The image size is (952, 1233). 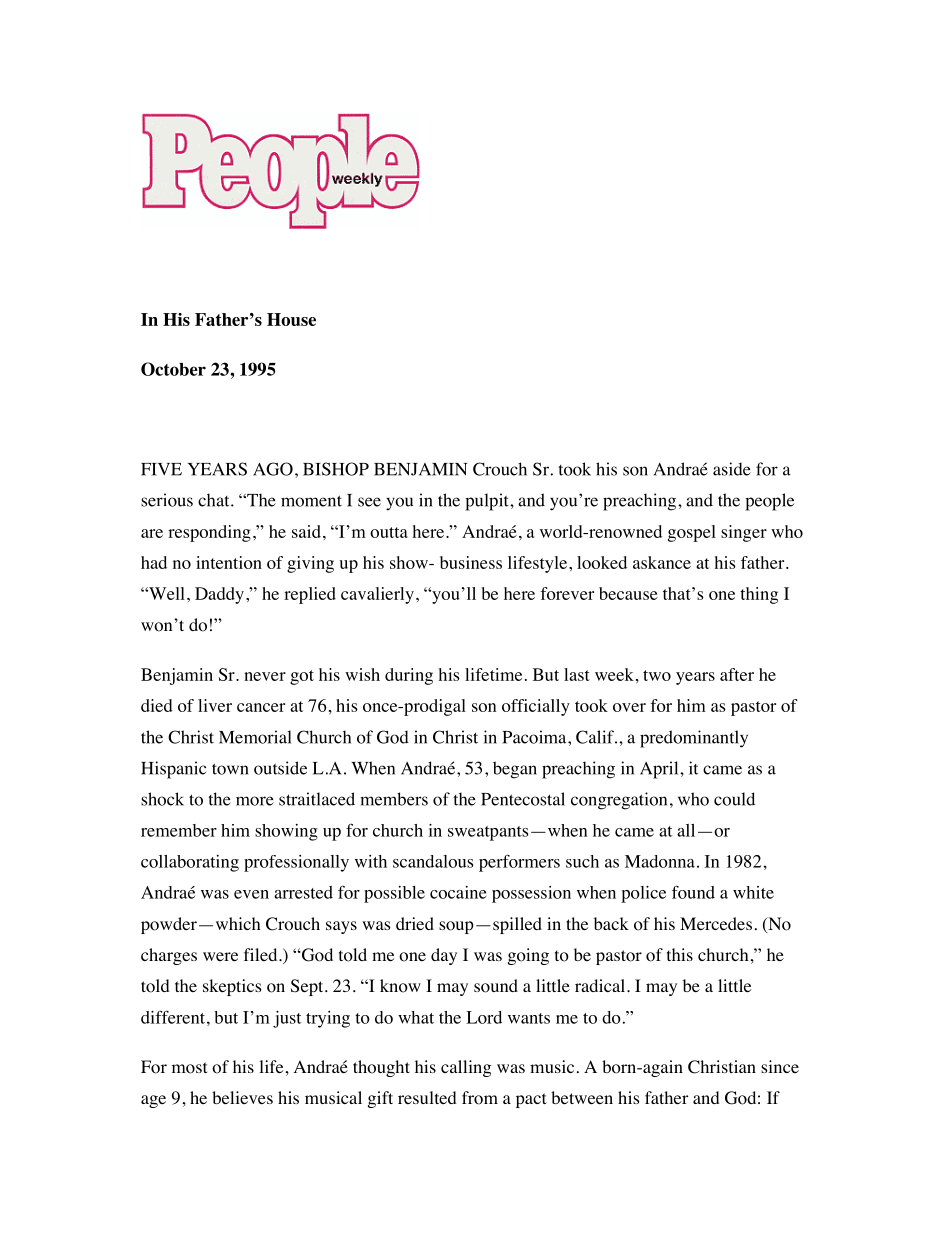 What do you see at coordinates (242, 1097) in the screenshot?
I see `believes` at bounding box center [242, 1097].
